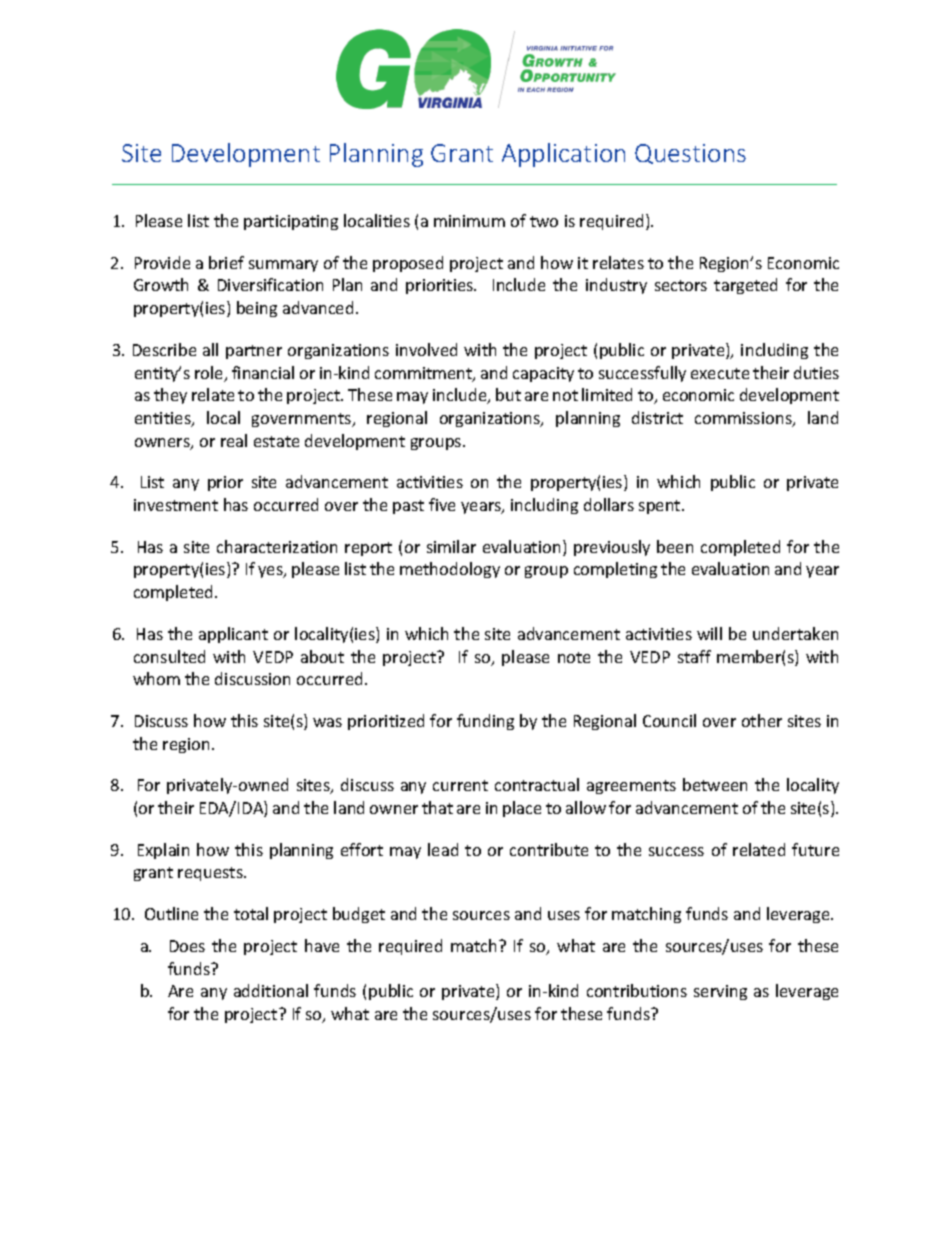 This image has height=1233, width=952. Describe the element at coordinates (450, 570) in the image. I see `methodology` at that location.
